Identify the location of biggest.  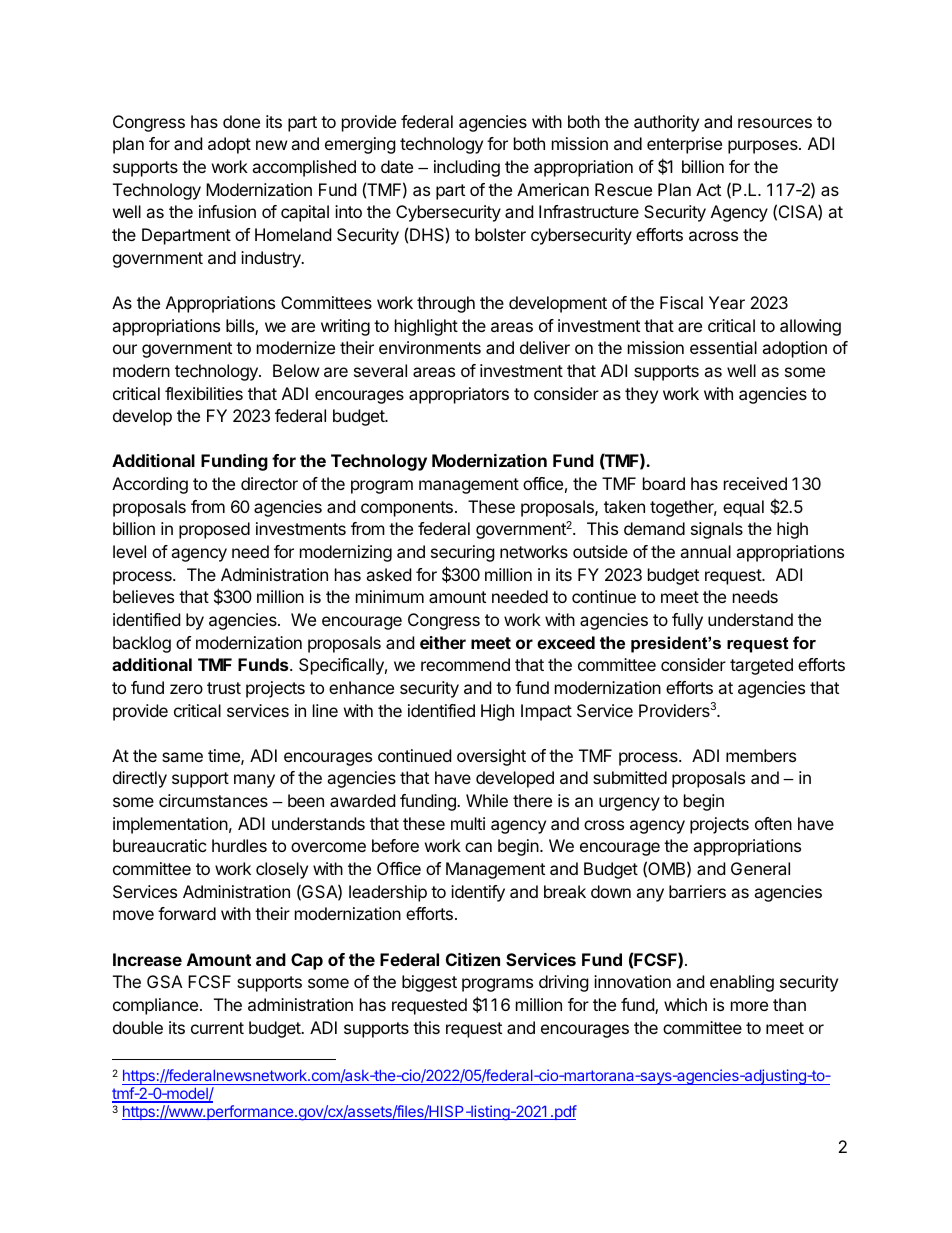
(429, 983).
